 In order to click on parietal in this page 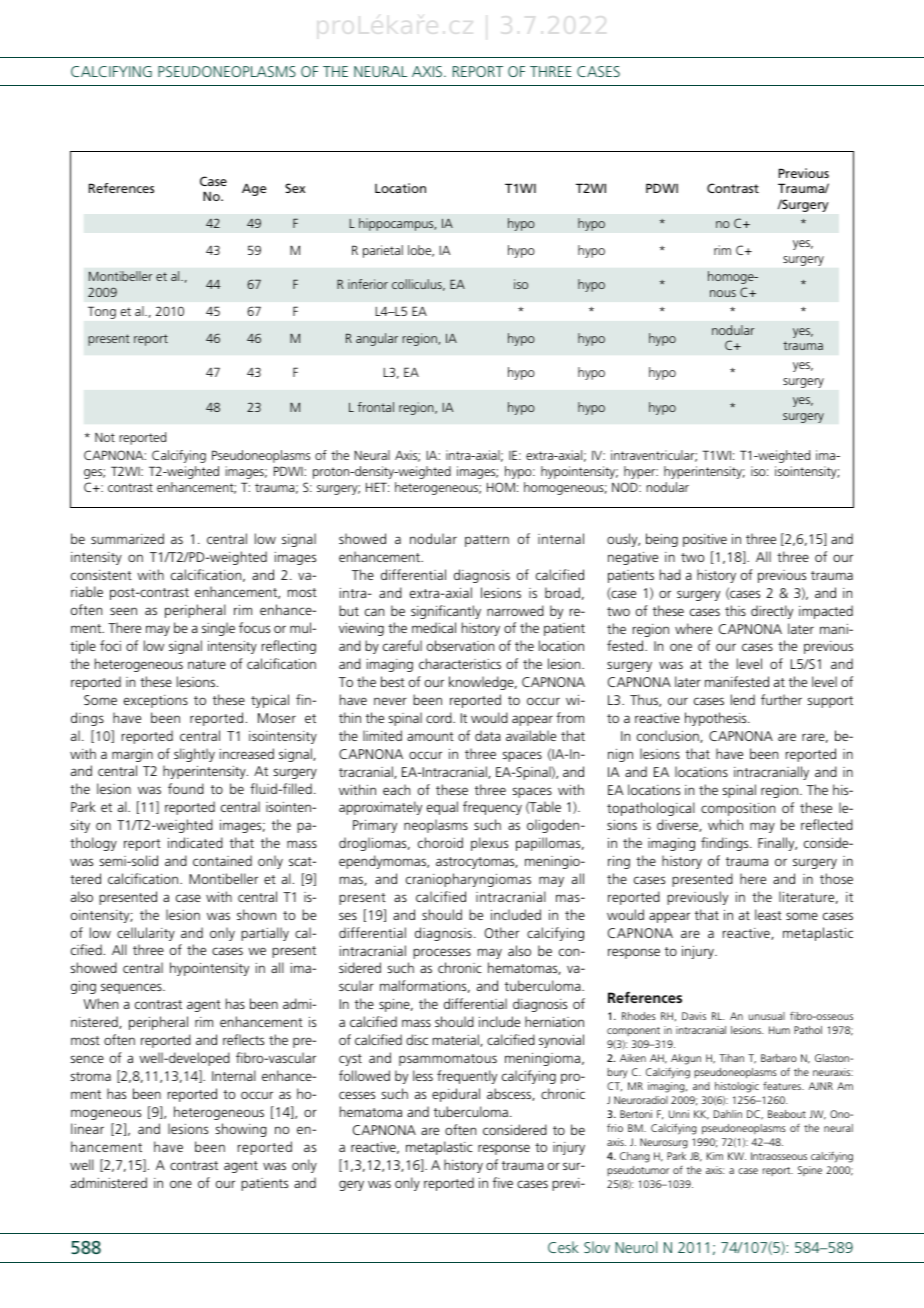, I will do `click(383, 251)`.
